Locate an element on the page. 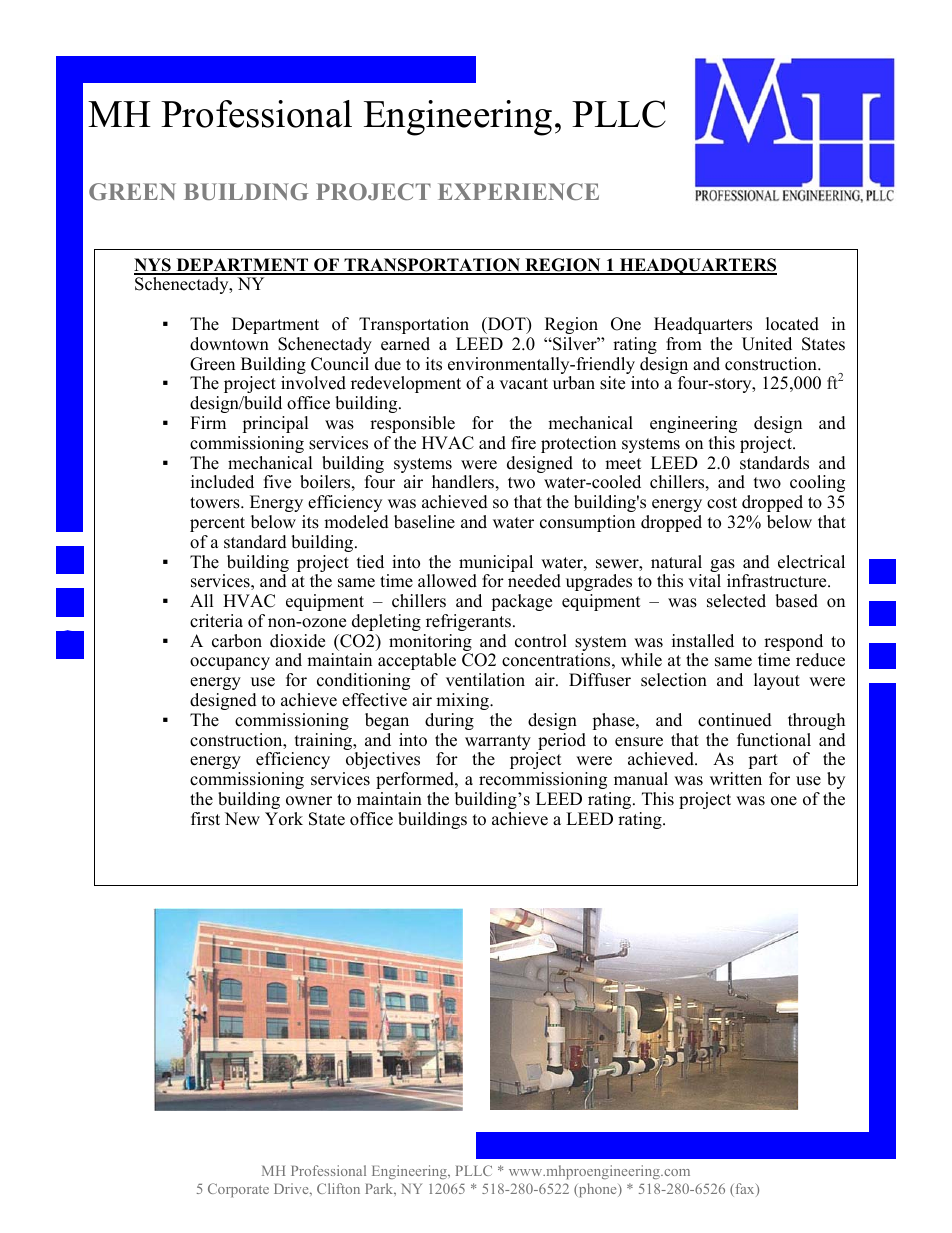  Corporate is located at coordinates (238, 1190).
